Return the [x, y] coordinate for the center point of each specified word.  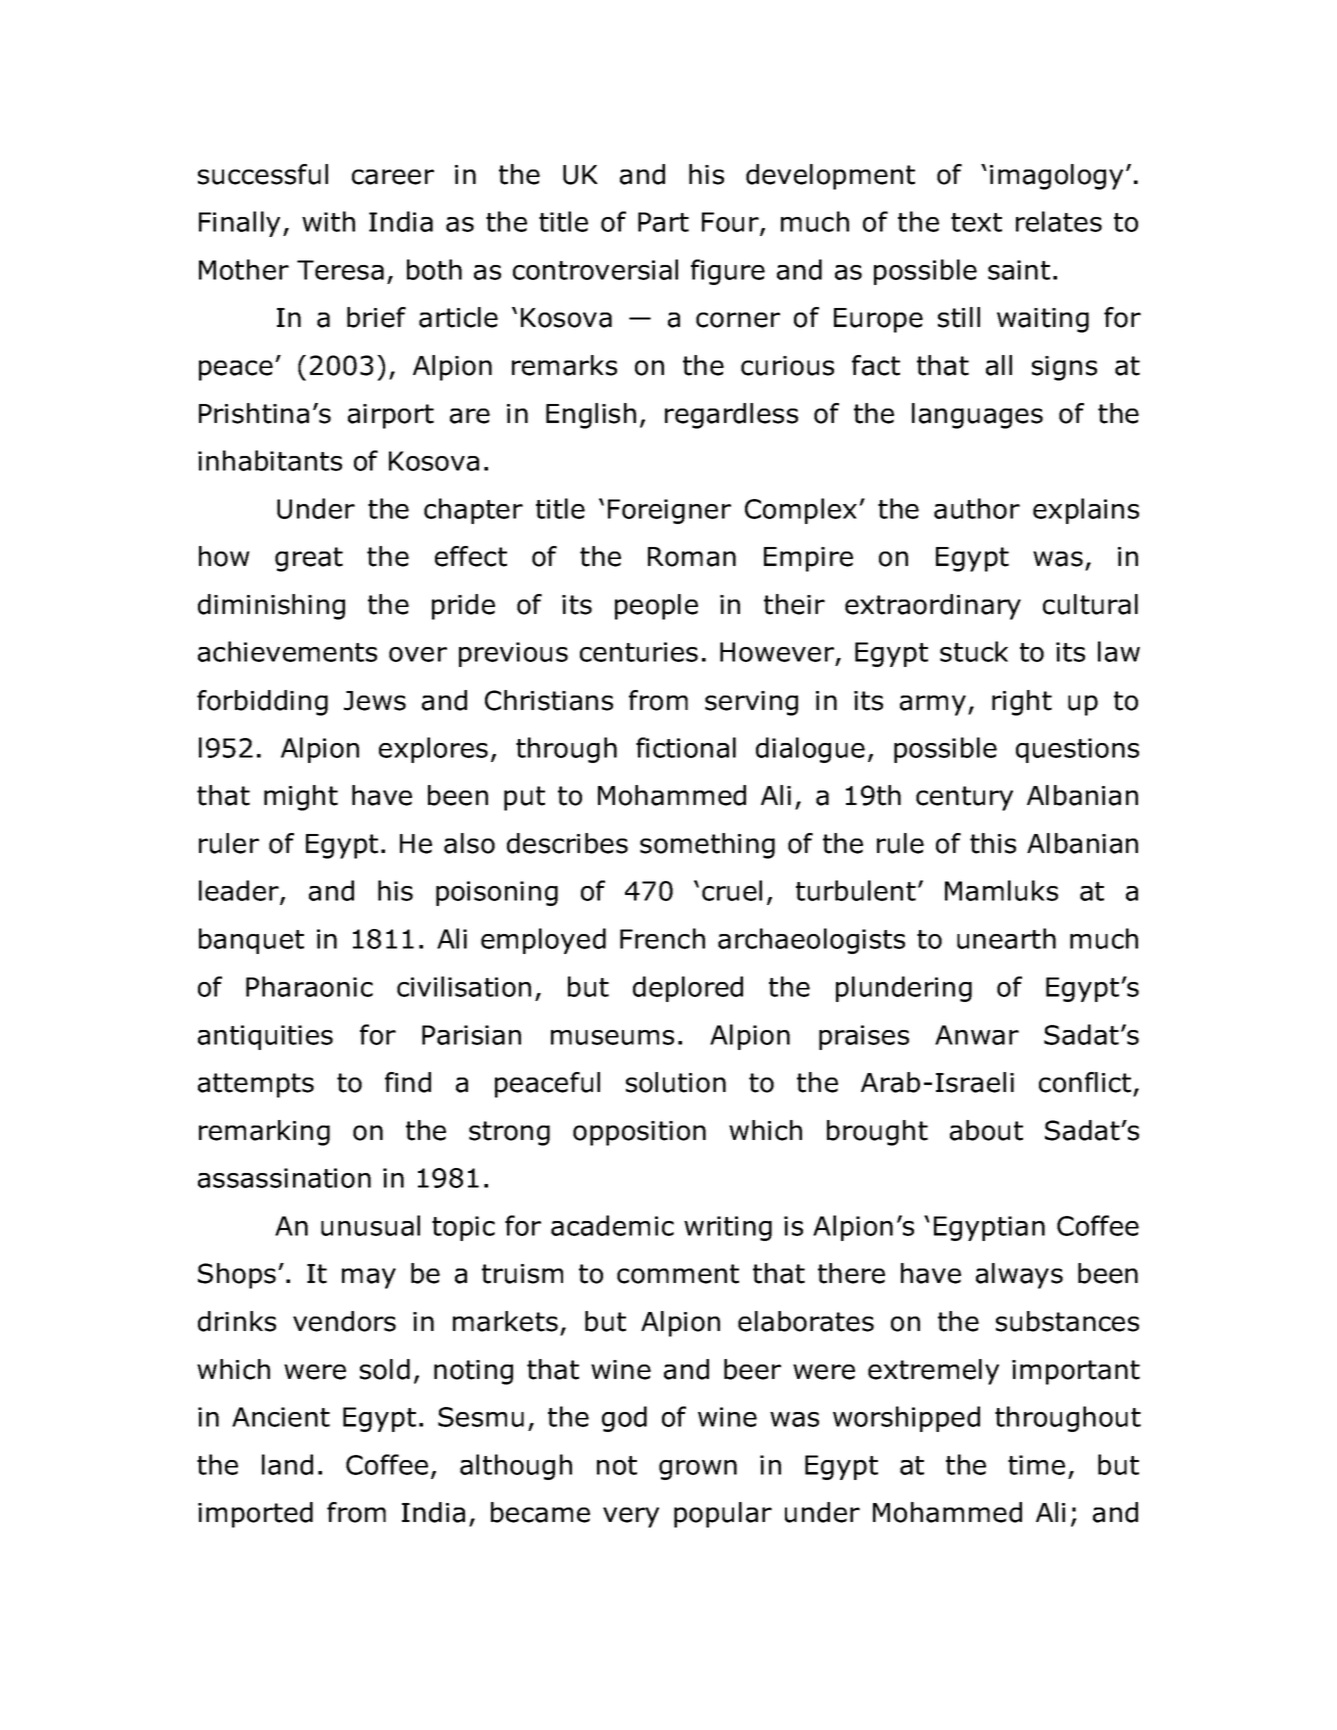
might [301, 798]
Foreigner [669, 511]
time [1036, 1465]
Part [663, 222]
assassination [284, 1178]
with [328, 221]
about [986, 1130]
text [976, 222]
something [707, 846]
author [977, 508]
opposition [639, 1133]
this [993, 843]
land [287, 1464]
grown [698, 1470]
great [309, 559]
